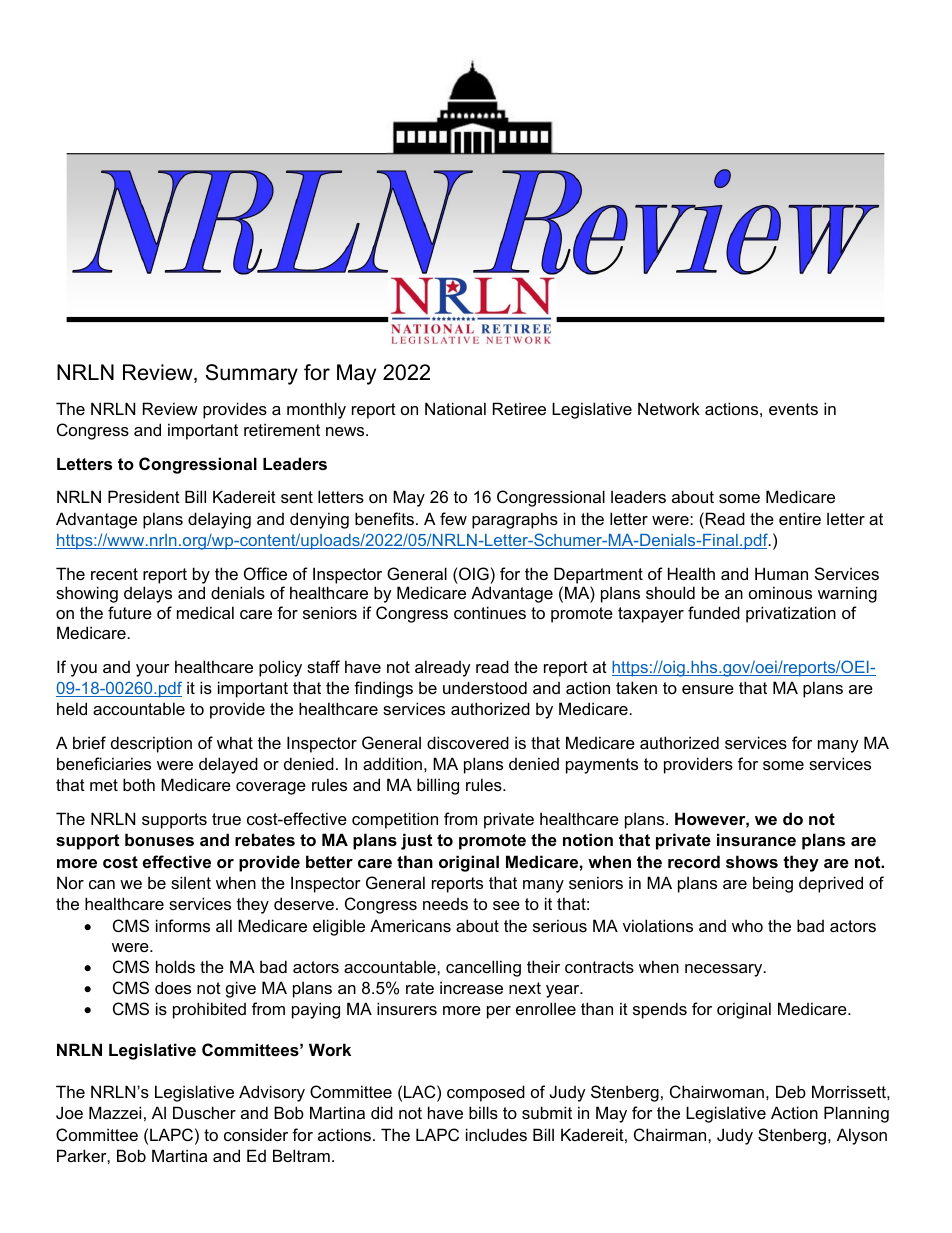 This screenshot has width=952, height=1233. What do you see at coordinates (151, 744) in the screenshot?
I see `description` at bounding box center [151, 744].
